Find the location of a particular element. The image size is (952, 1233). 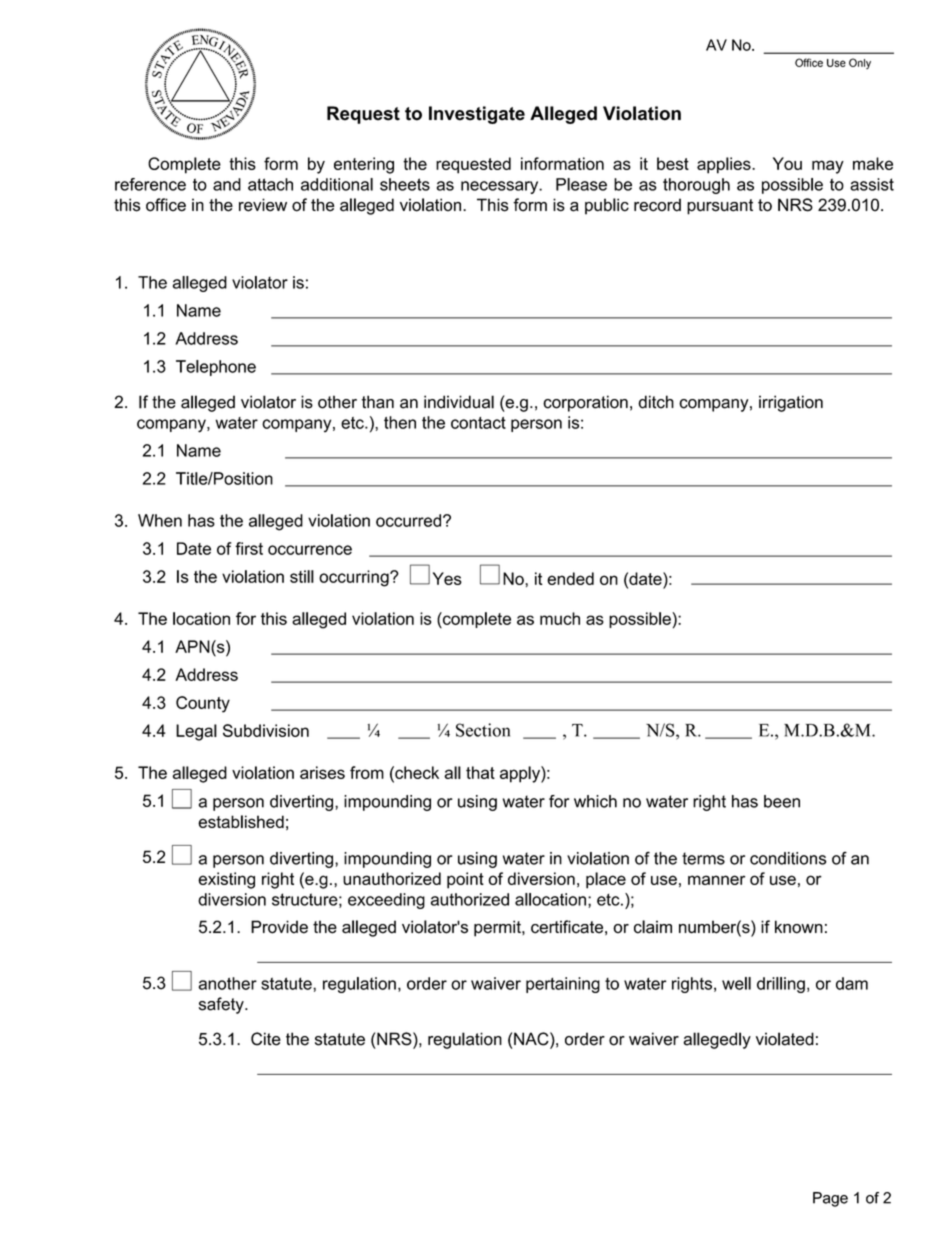

been is located at coordinates (782, 801).
